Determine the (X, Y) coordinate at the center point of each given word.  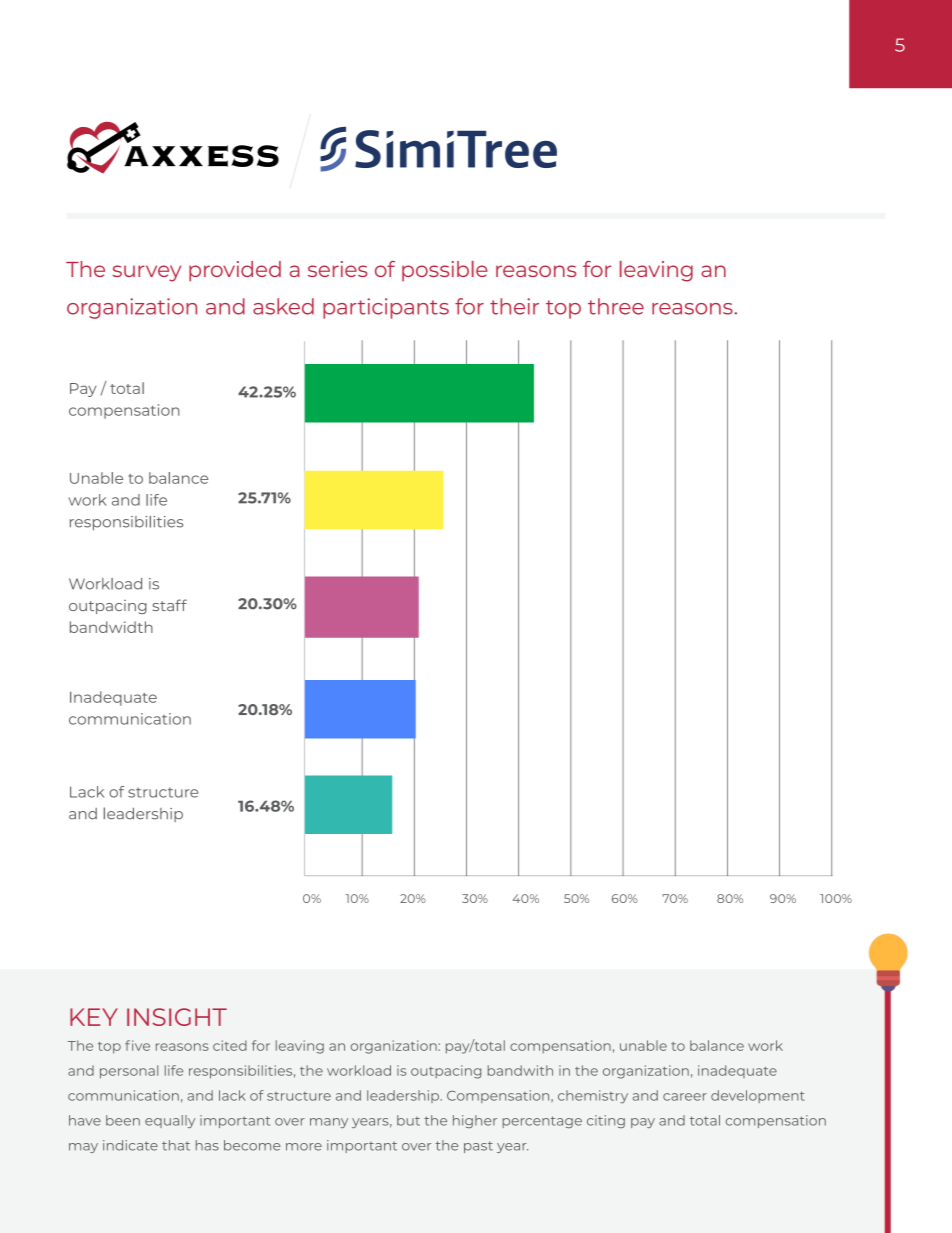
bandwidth (111, 627)
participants (386, 308)
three (616, 306)
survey (146, 273)
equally (170, 1121)
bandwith (520, 1070)
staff (170, 605)
